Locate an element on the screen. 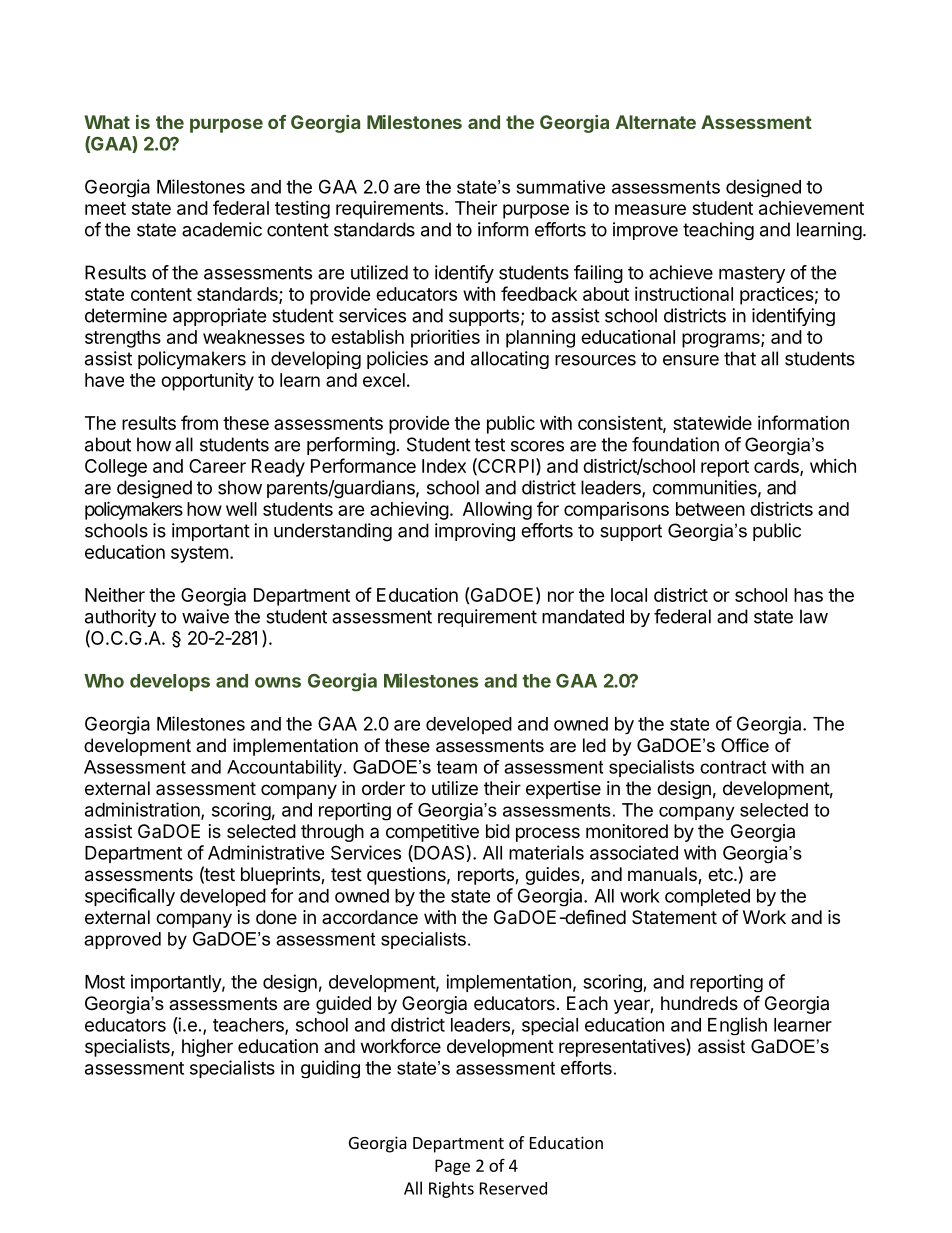 The height and width of the screenshot is (1233, 952). Page is located at coordinates (452, 1167).
